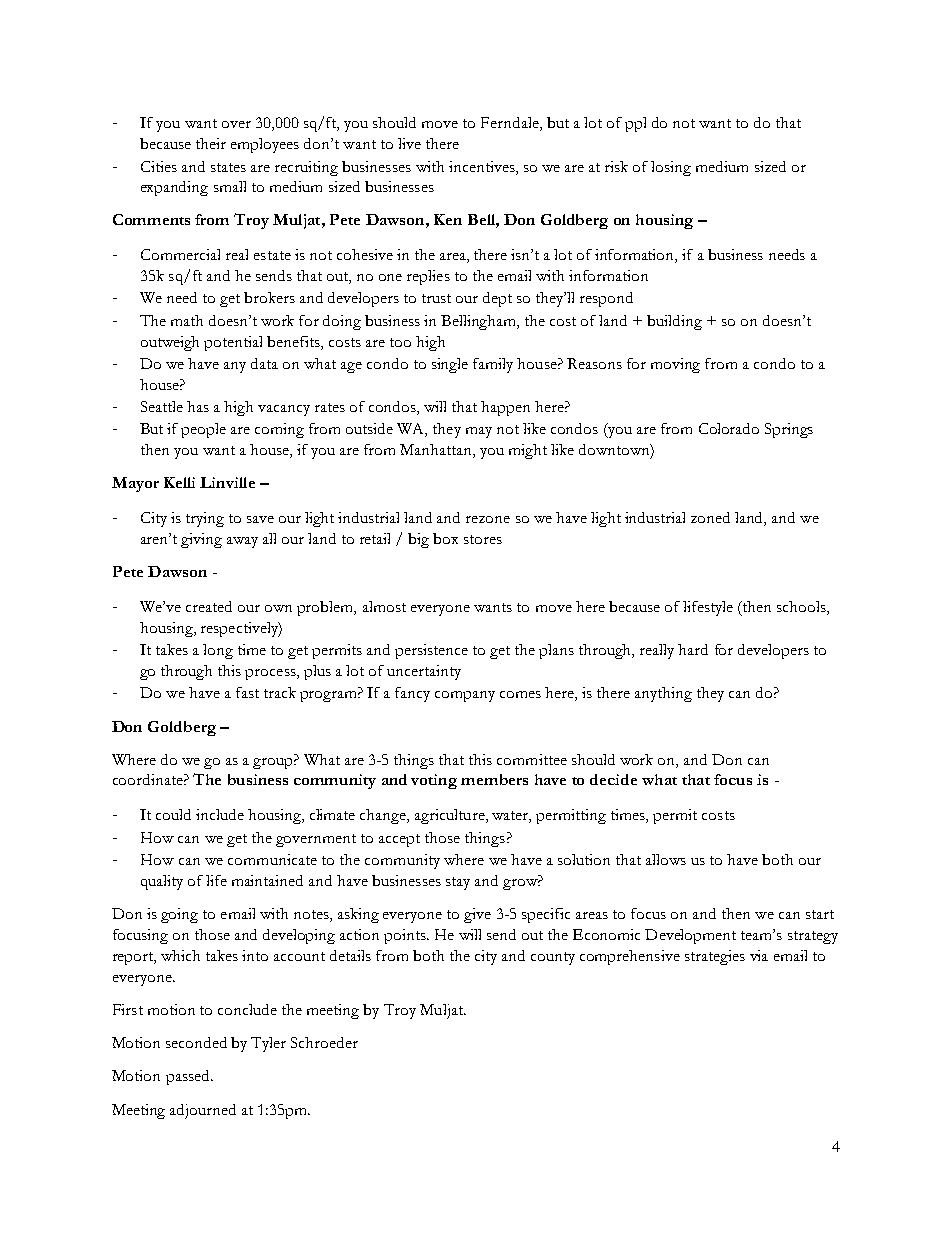 This screenshot has height=1233, width=952. Describe the element at coordinates (209, 606) in the screenshot. I see `created` at that location.
